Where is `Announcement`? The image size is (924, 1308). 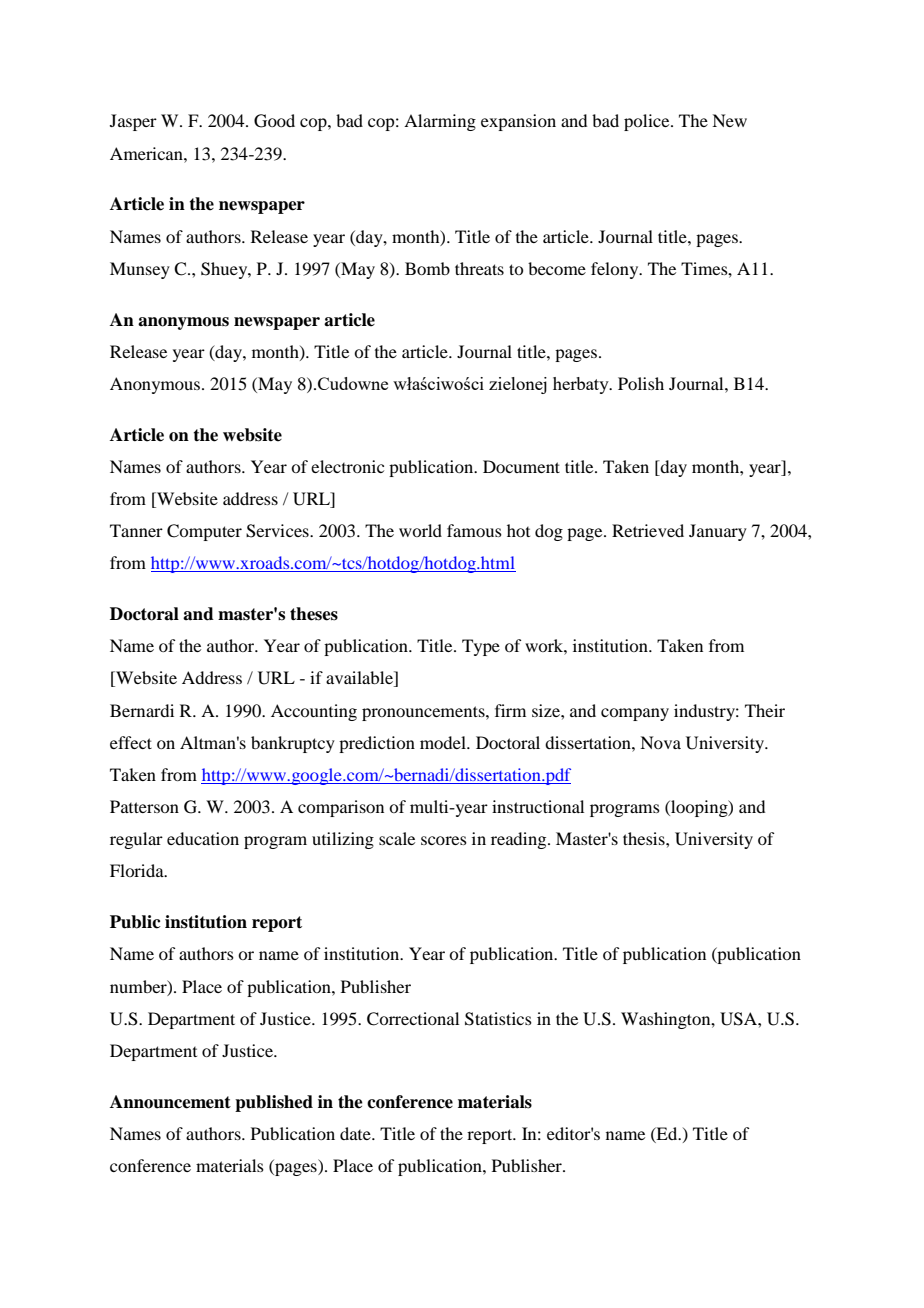
Announcement is located at coordinates (170, 1102).
